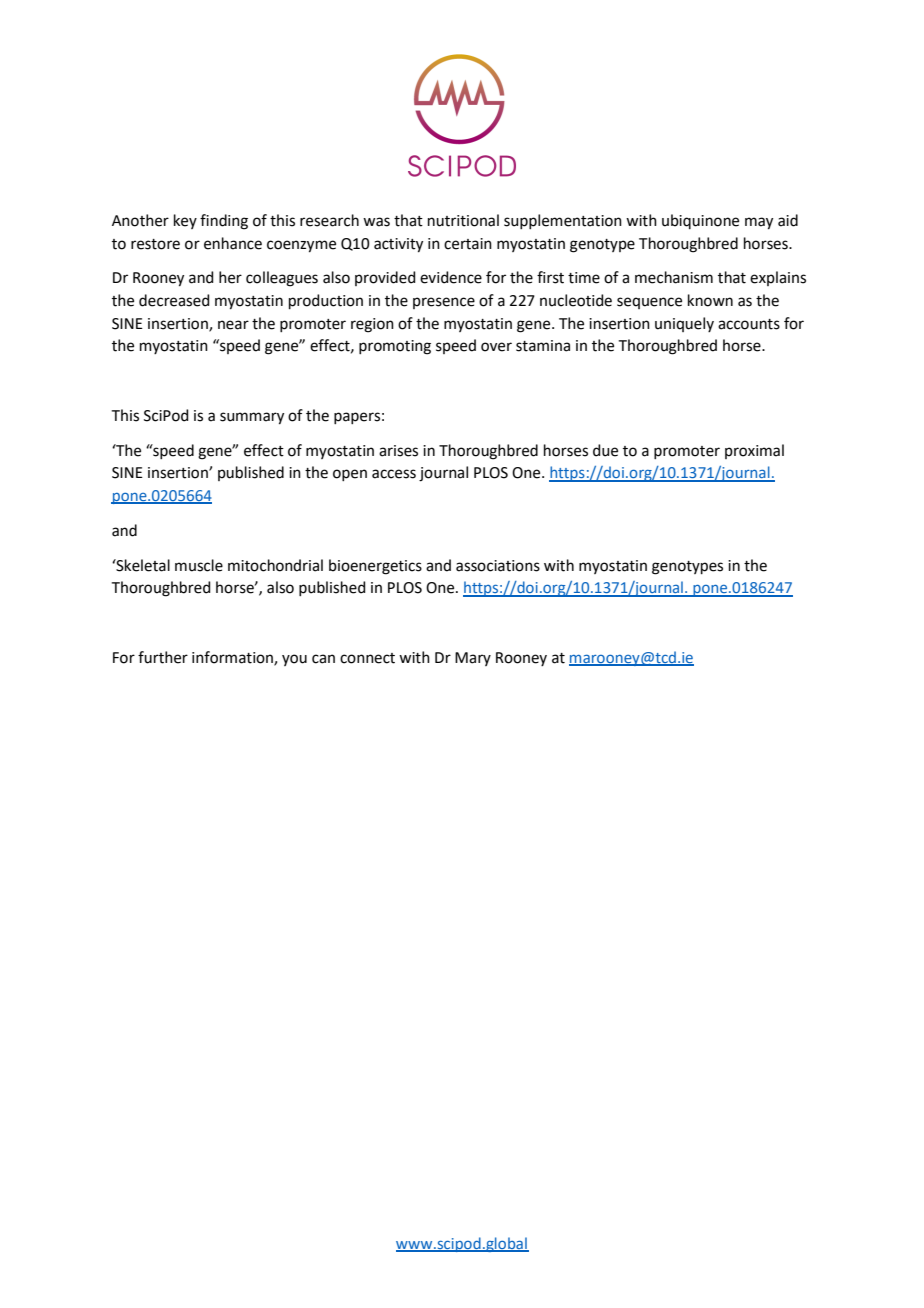 Image resolution: width=924 pixels, height=1308 pixels. What do you see at coordinates (468, 244) in the document?
I see `certain` at bounding box center [468, 244].
